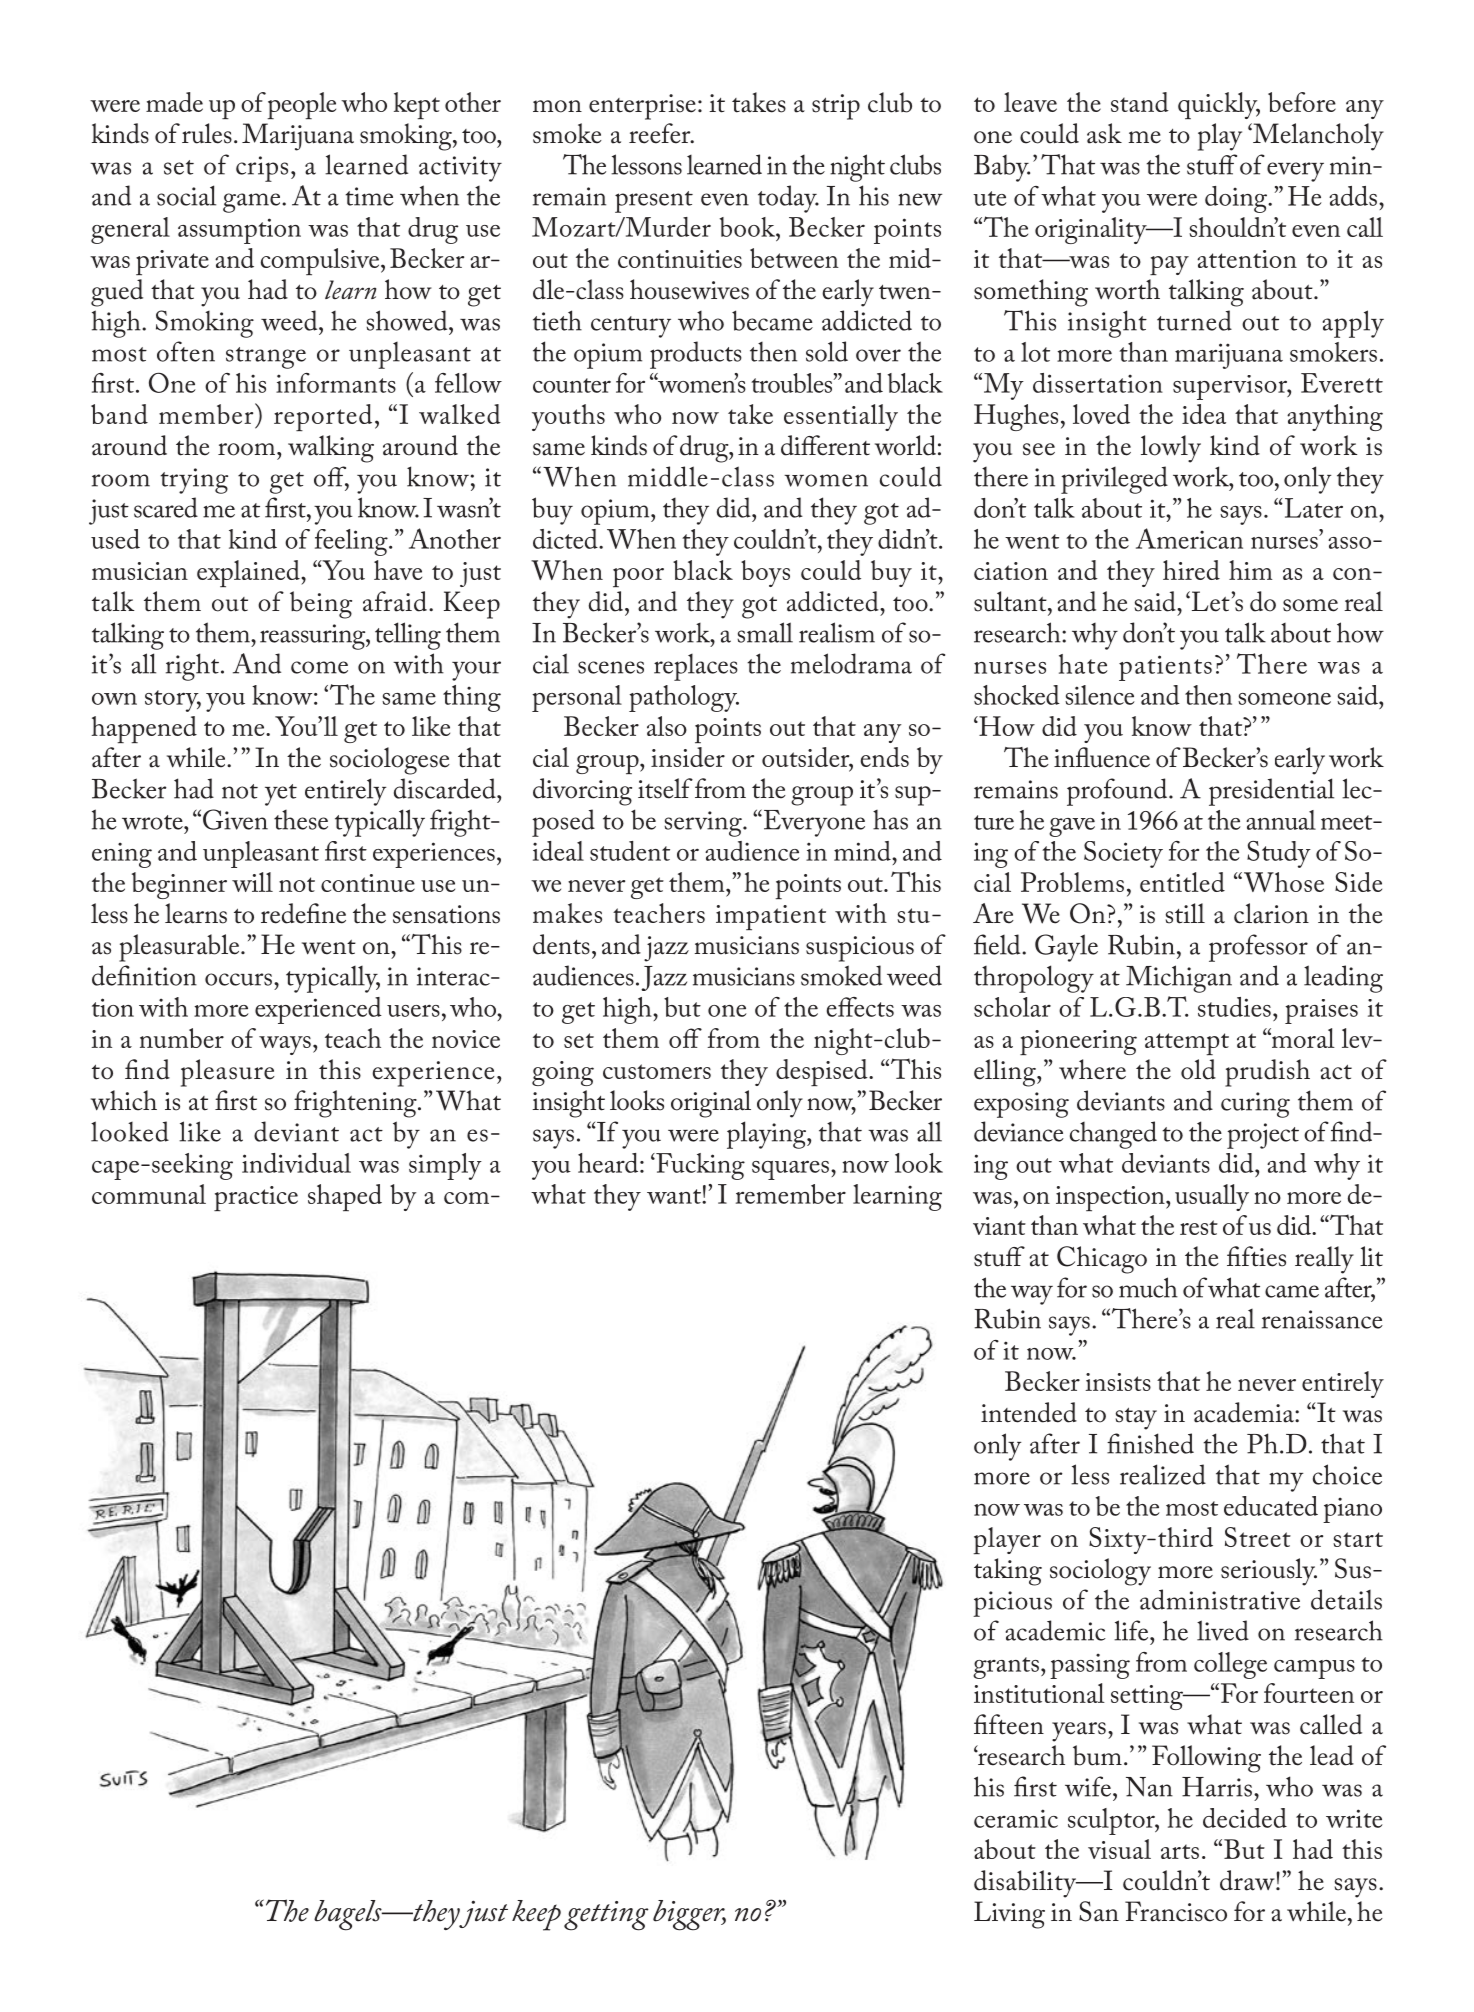 This screenshot has width=1474, height=2012. What do you see at coordinates (285, 1045) in the screenshot?
I see `ways` at bounding box center [285, 1045].
